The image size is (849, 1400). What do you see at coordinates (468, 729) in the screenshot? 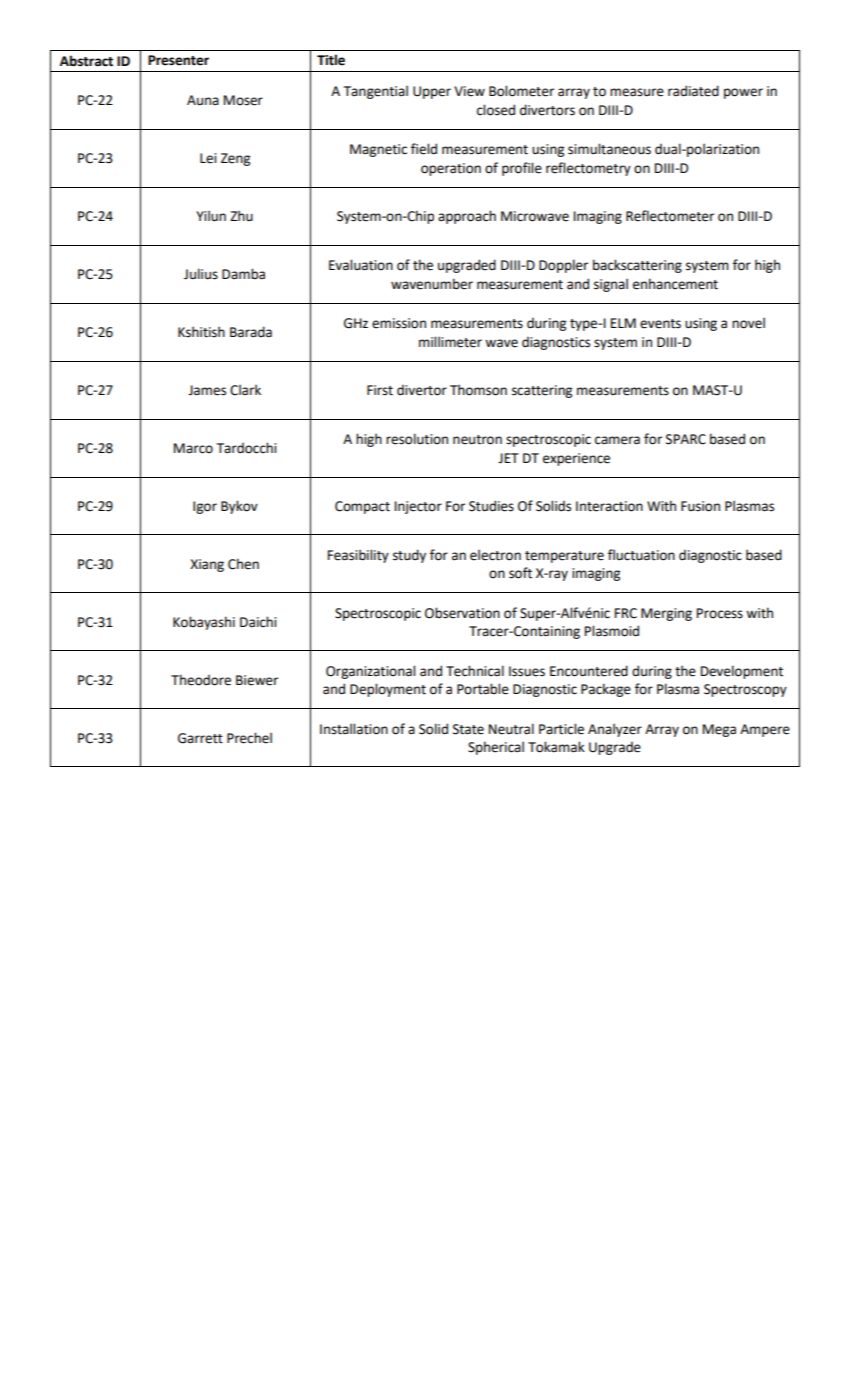
I see `State` at bounding box center [468, 729].
